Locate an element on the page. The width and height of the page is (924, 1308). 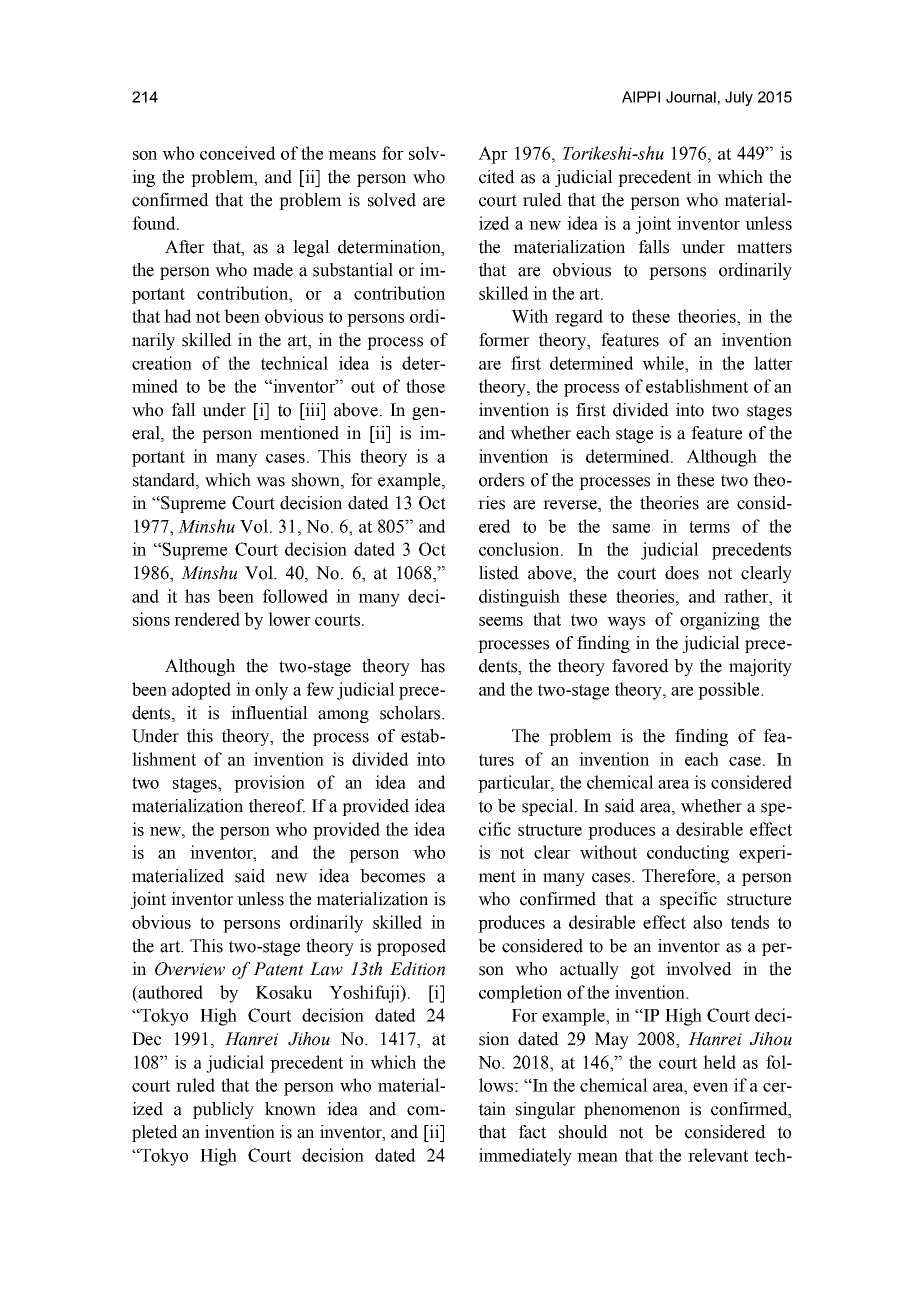
those is located at coordinates (425, 386).
